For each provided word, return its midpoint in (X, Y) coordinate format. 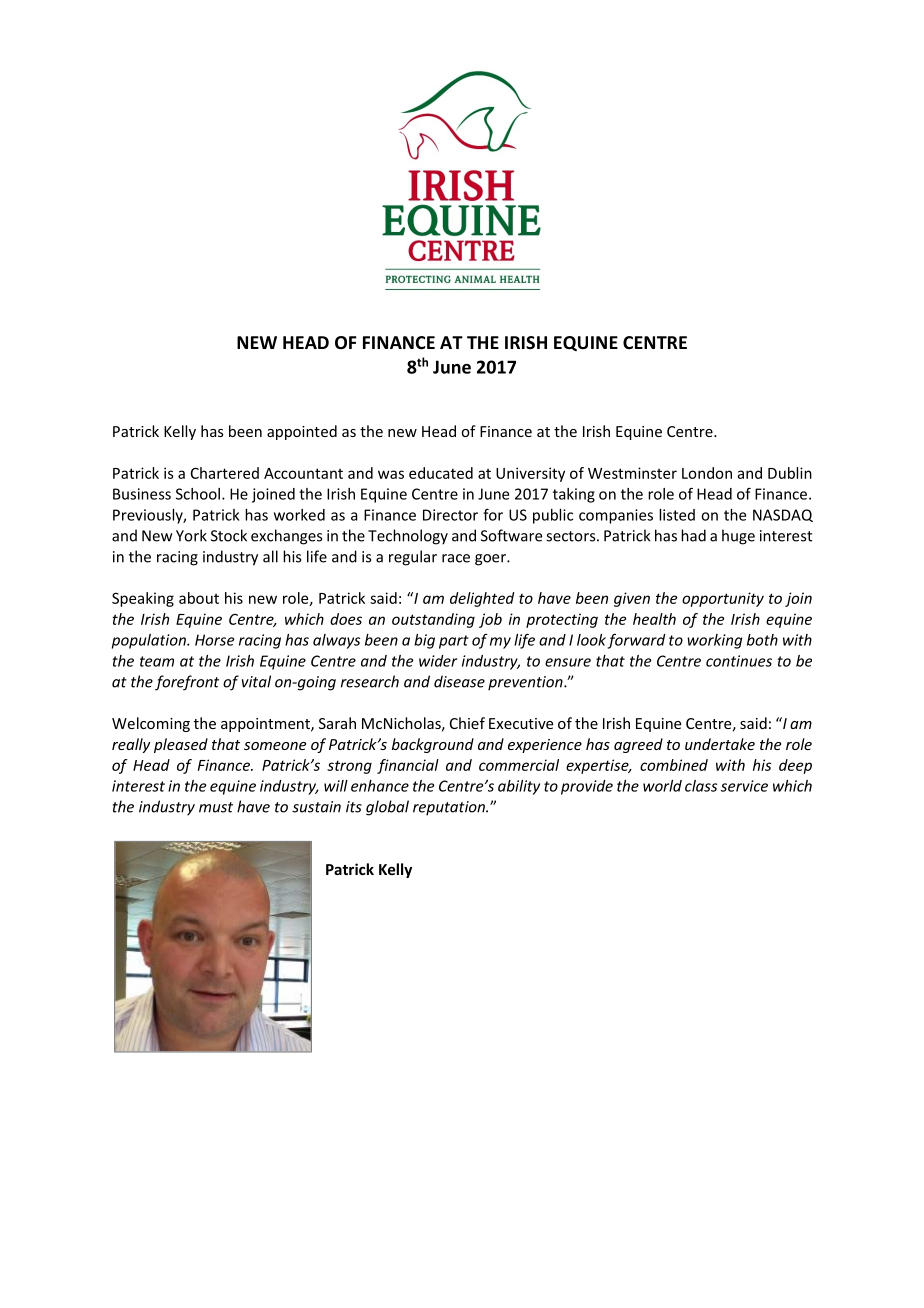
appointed (302, 432)
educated (441, 473)
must (216, 807)
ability (519, 787)
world (662, 786)
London (707, 473)
